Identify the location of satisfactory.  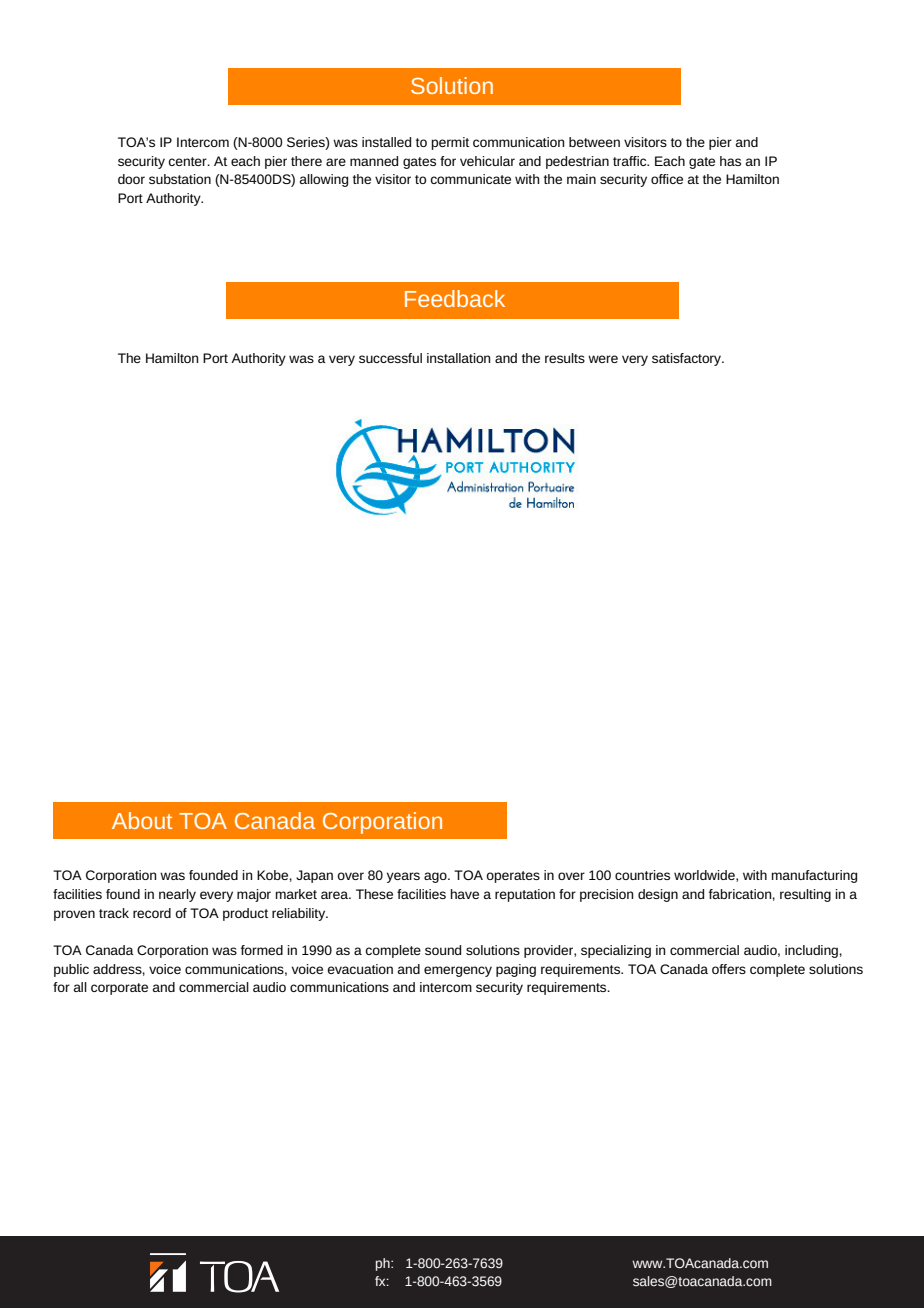
(688, 359).
